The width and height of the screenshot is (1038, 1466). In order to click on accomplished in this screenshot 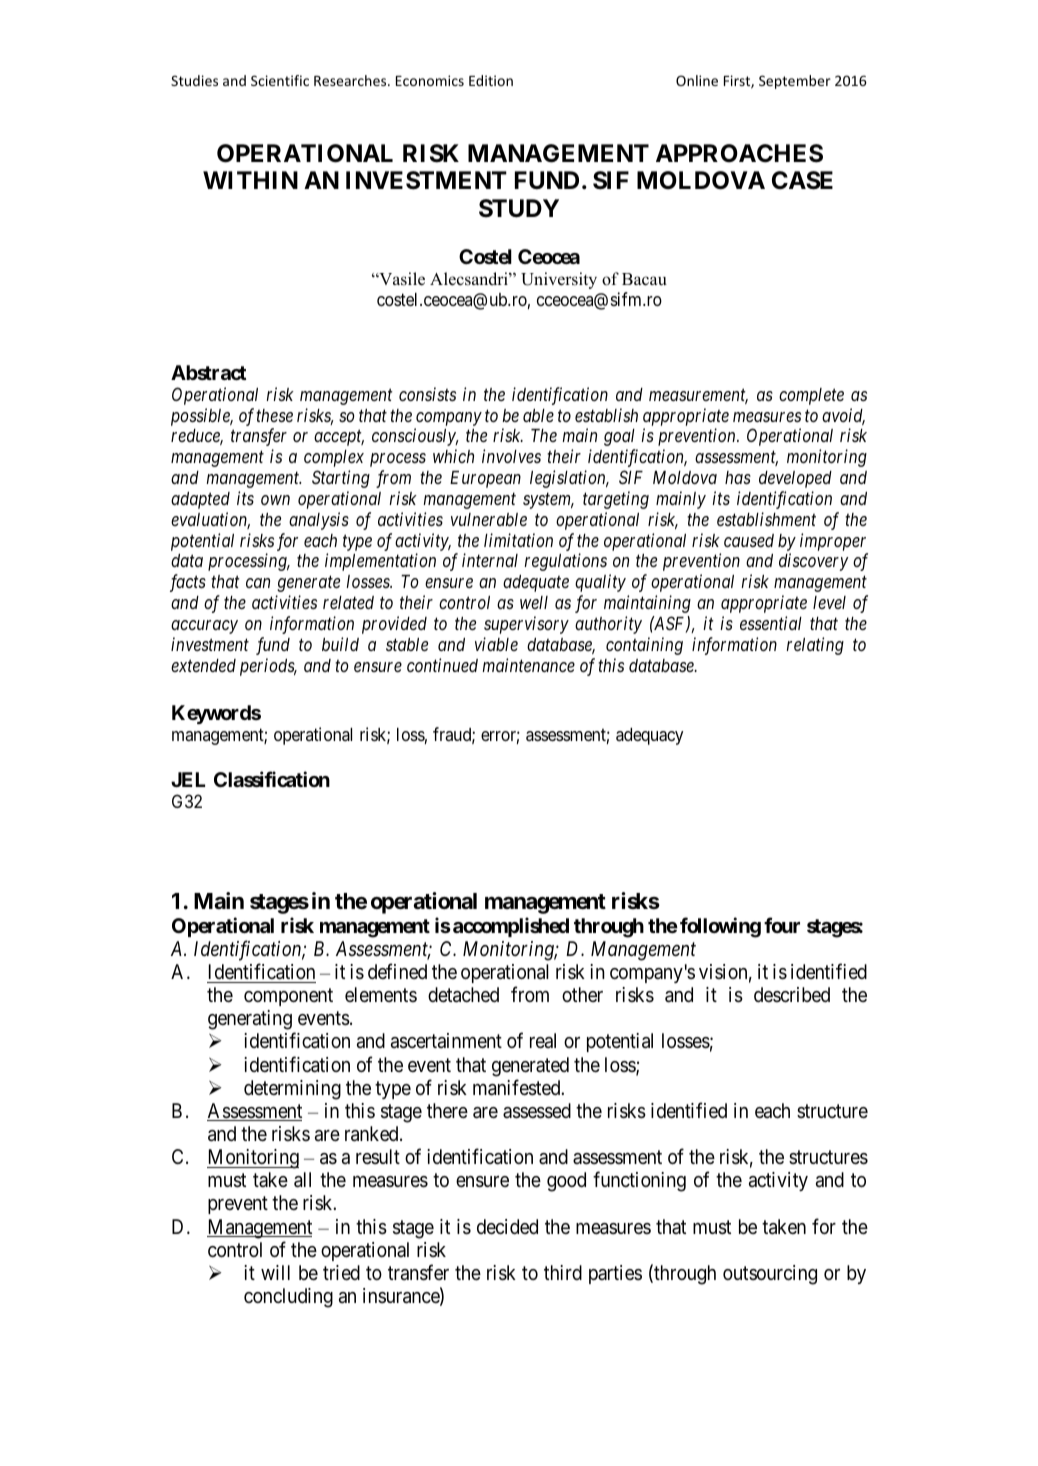, I will do `click(511, 927)`.
